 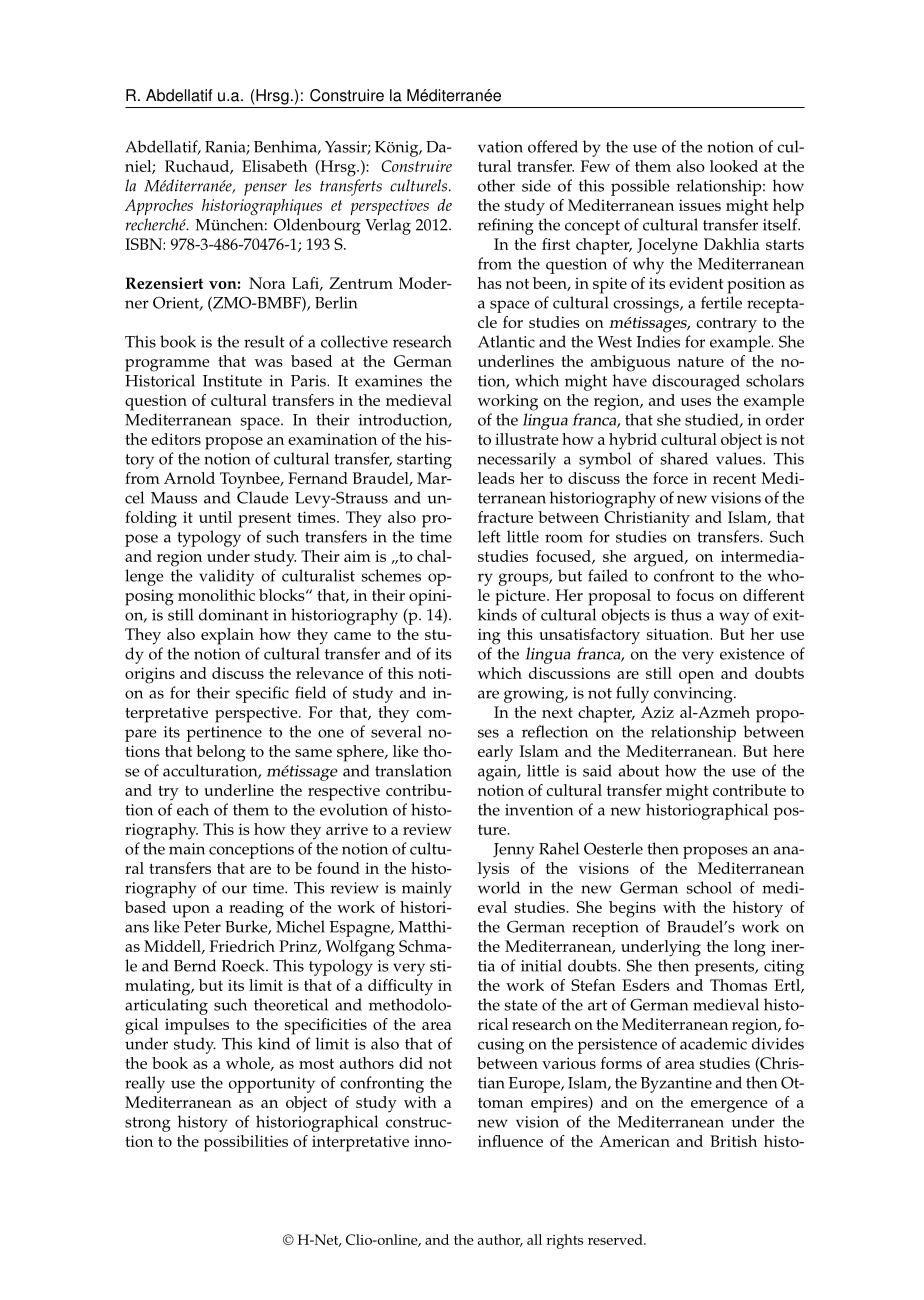 I want to click on influence, so click(x=510, y=1141).
